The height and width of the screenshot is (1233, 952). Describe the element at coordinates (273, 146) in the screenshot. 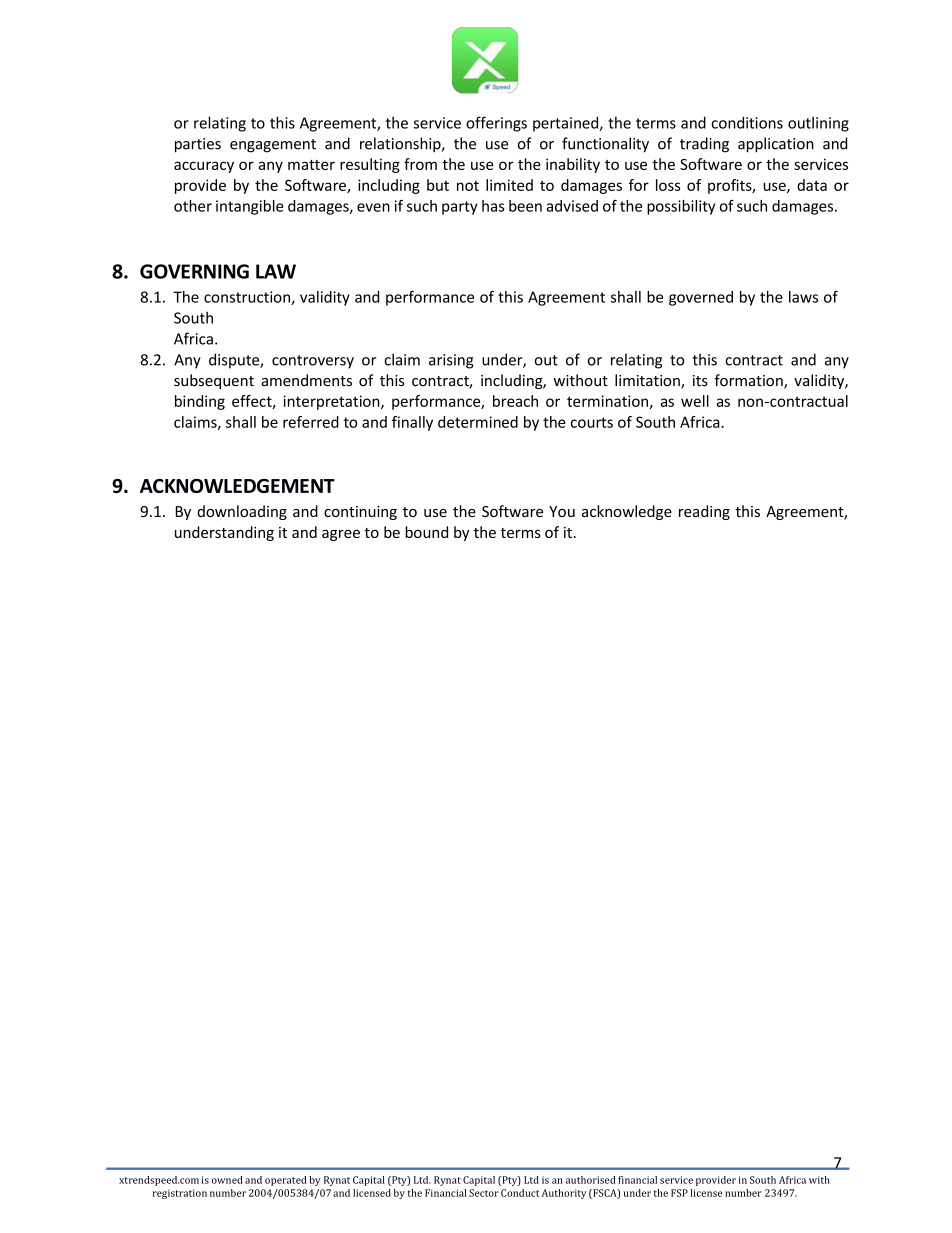

I see `engagement` at that location.
